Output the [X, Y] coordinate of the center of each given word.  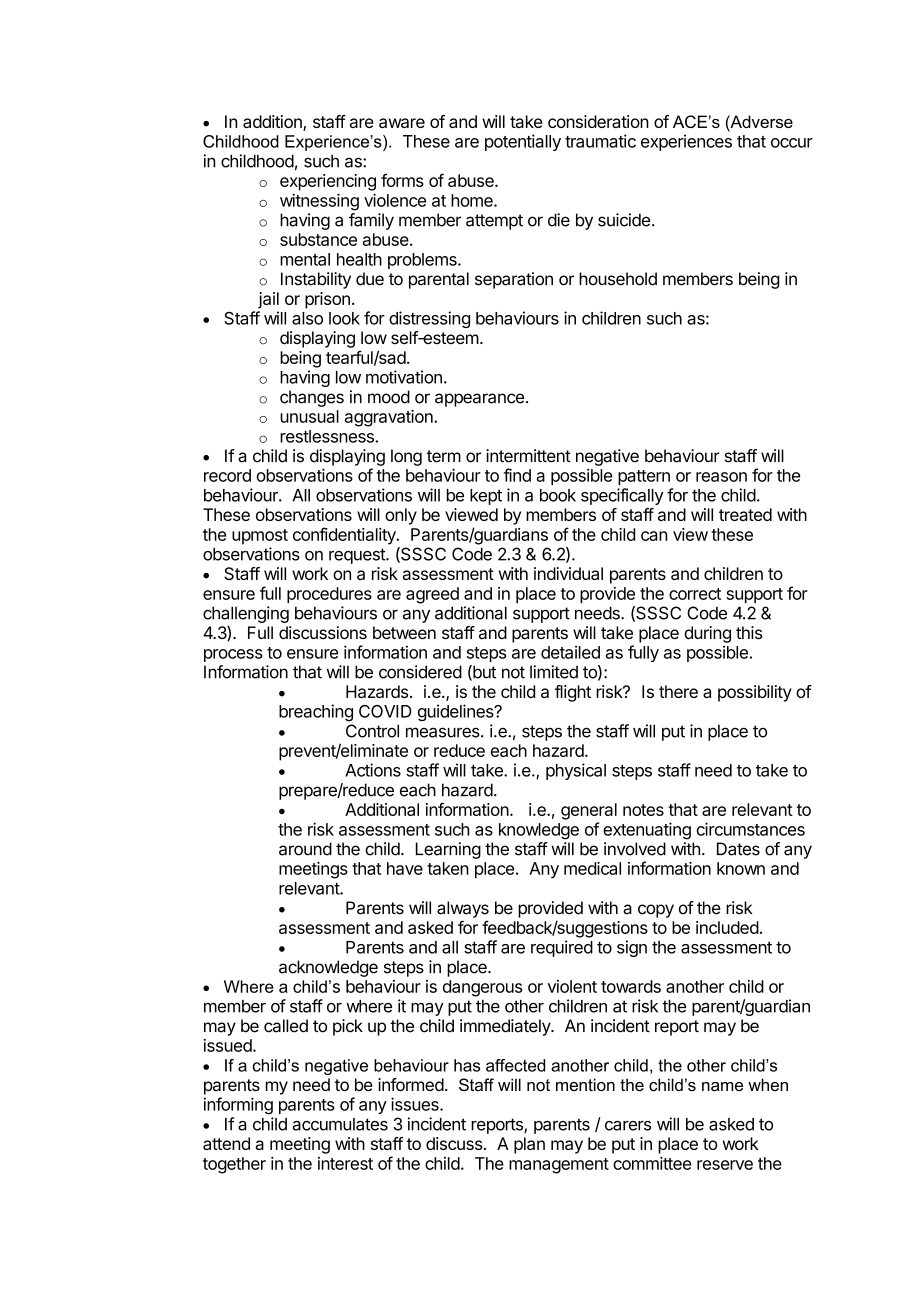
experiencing [328, 182]
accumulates [340, 1124]
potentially [523, 142]
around [305, 849]
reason [721, 477]
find [517, 475]
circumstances [751, 829]
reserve [725, 1165]
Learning [448, 850]
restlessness [328, 436]
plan [529, 1145]
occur [792, 143]
